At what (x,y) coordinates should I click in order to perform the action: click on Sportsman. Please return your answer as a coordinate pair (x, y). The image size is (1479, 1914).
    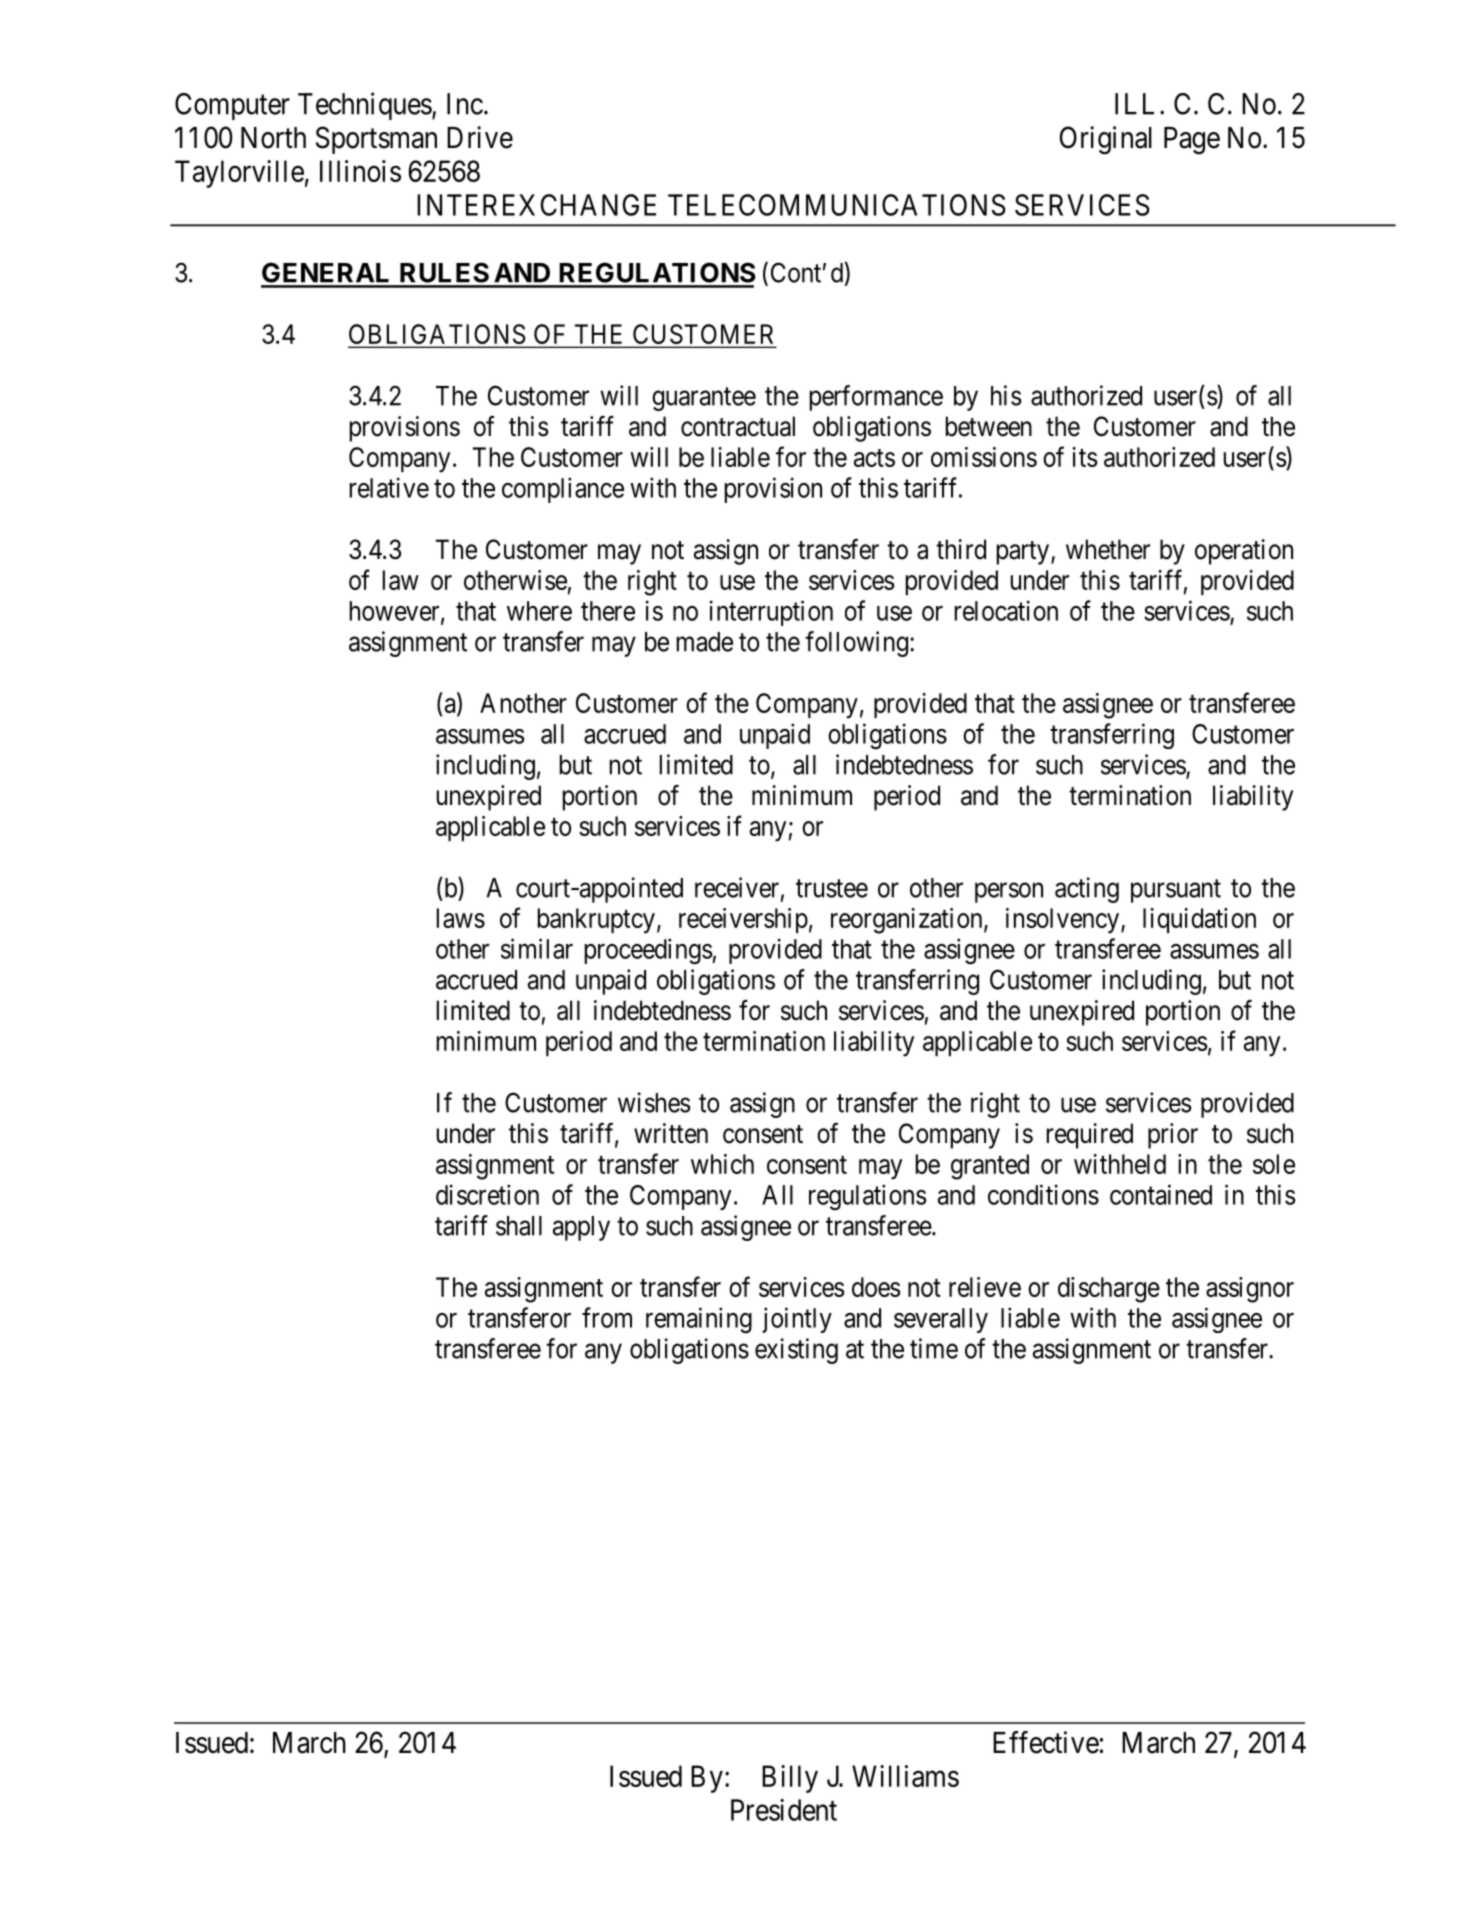
    Looking at the image, I should click on (376, 140).
